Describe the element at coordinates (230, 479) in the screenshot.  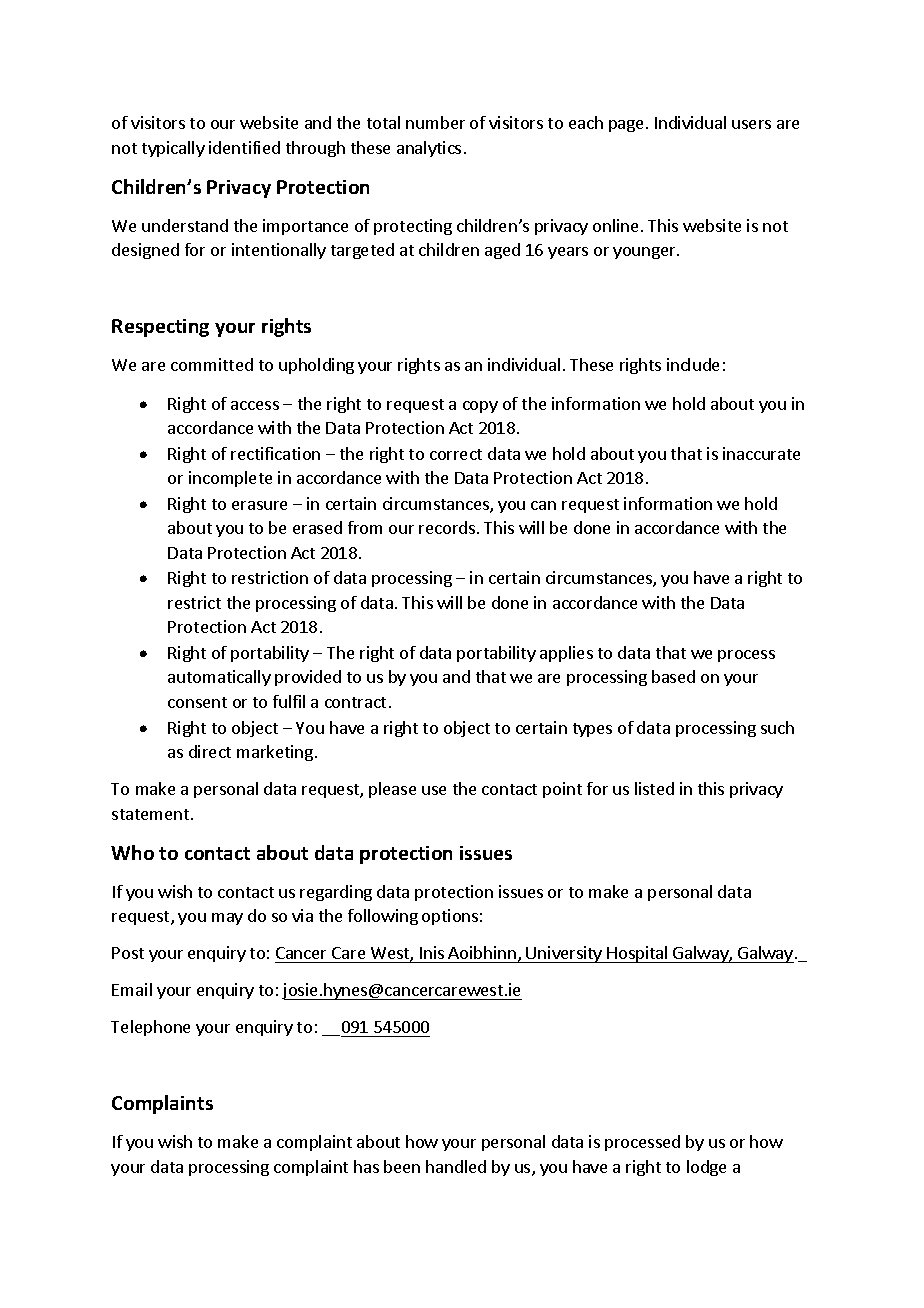
I see `incomplete` at that location.
